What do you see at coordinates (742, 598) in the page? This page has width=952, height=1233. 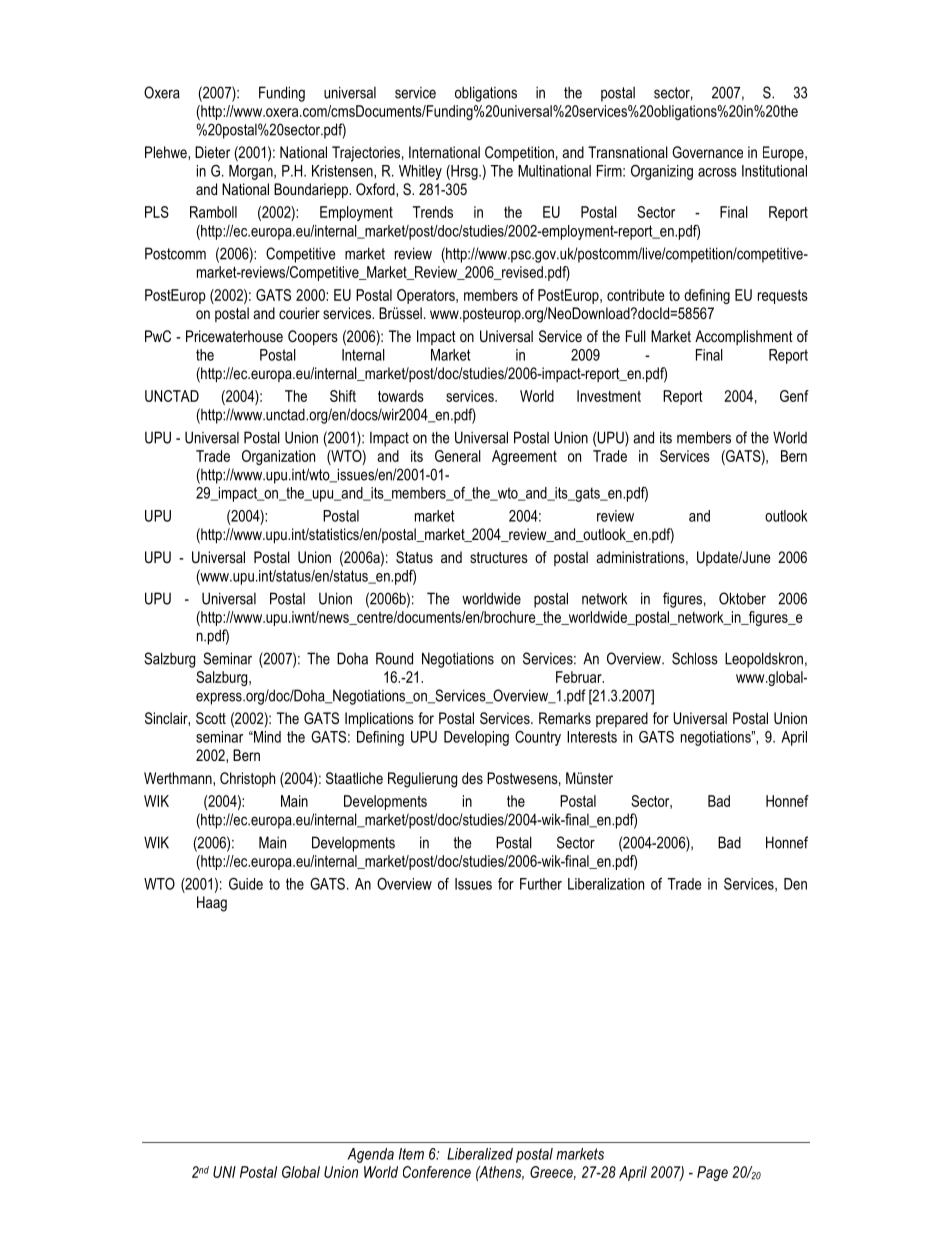 I see `Oktober` at bounding box center [742, 598].
